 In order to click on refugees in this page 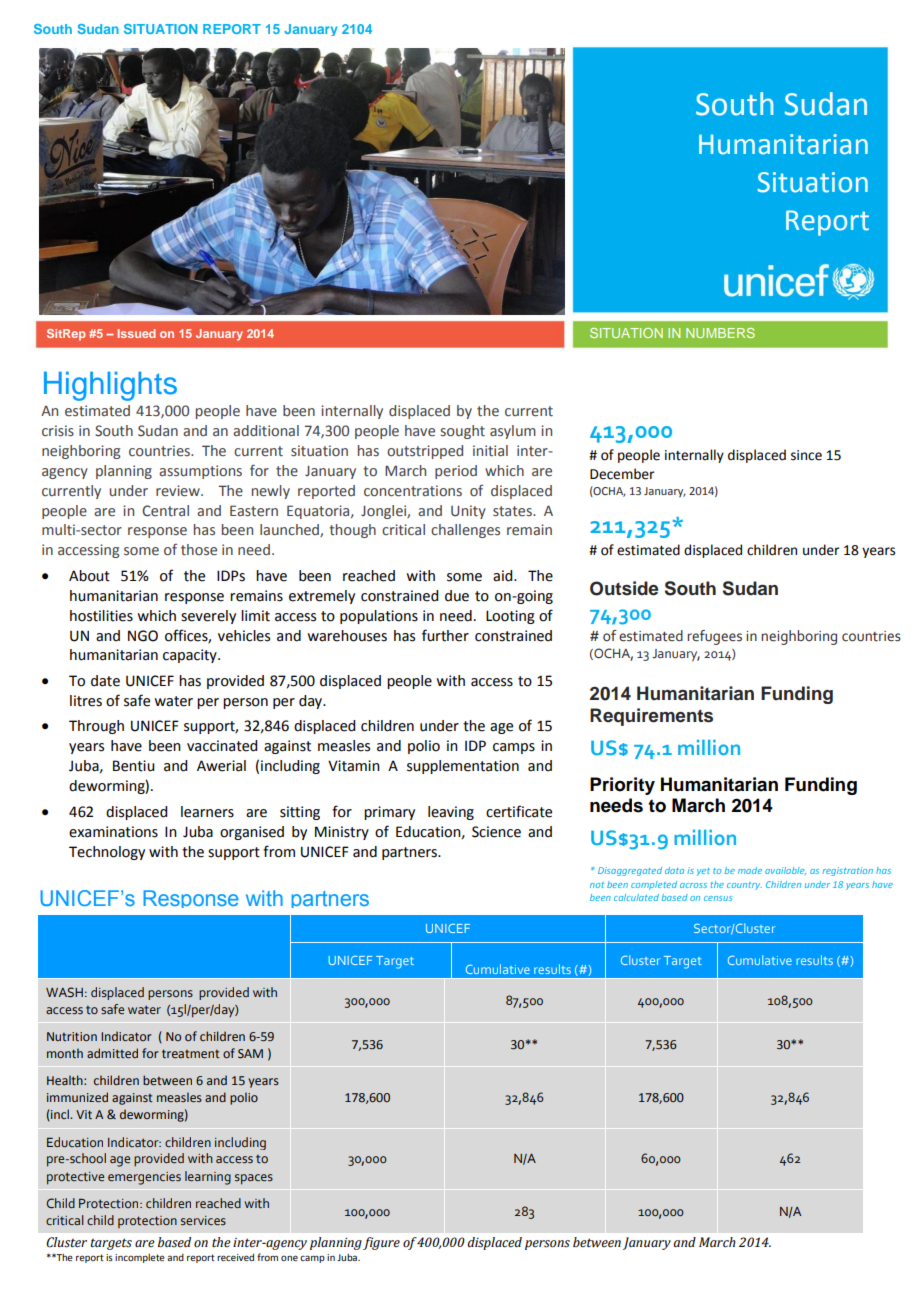, I will do `click(714, 637)`.
